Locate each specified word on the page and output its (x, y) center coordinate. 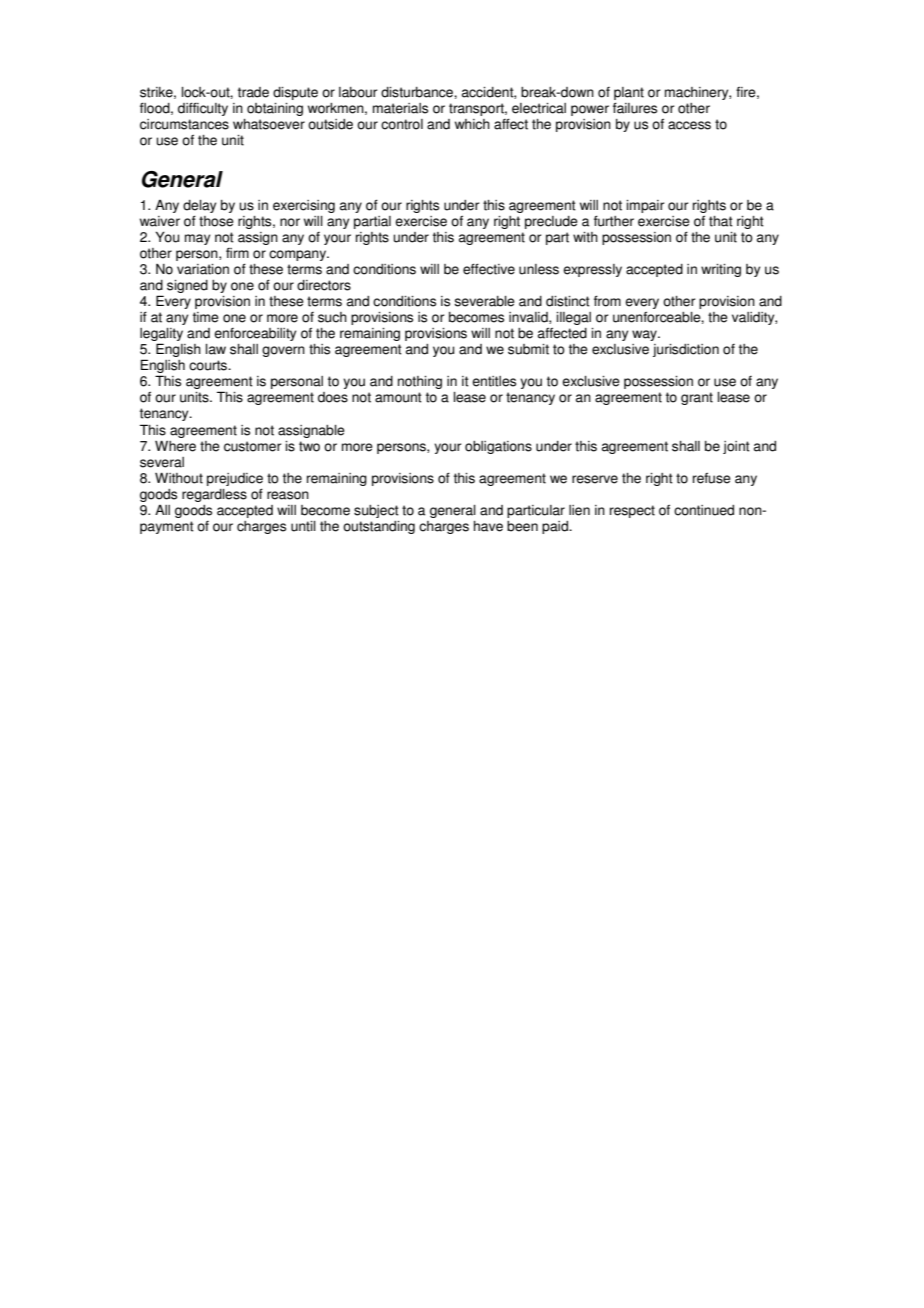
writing (721, 270)
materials (400, 108)
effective (489, 269)
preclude (551, 222)
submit (528, 349)
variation (203, 269)
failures (635, 108)
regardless (214, 495)
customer (252, 446)
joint (736, 447)
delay (199, 206)
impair (645, 206)
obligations (498, 447)
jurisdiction (686, 350)
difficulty (203, 109)
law (216, 349)
